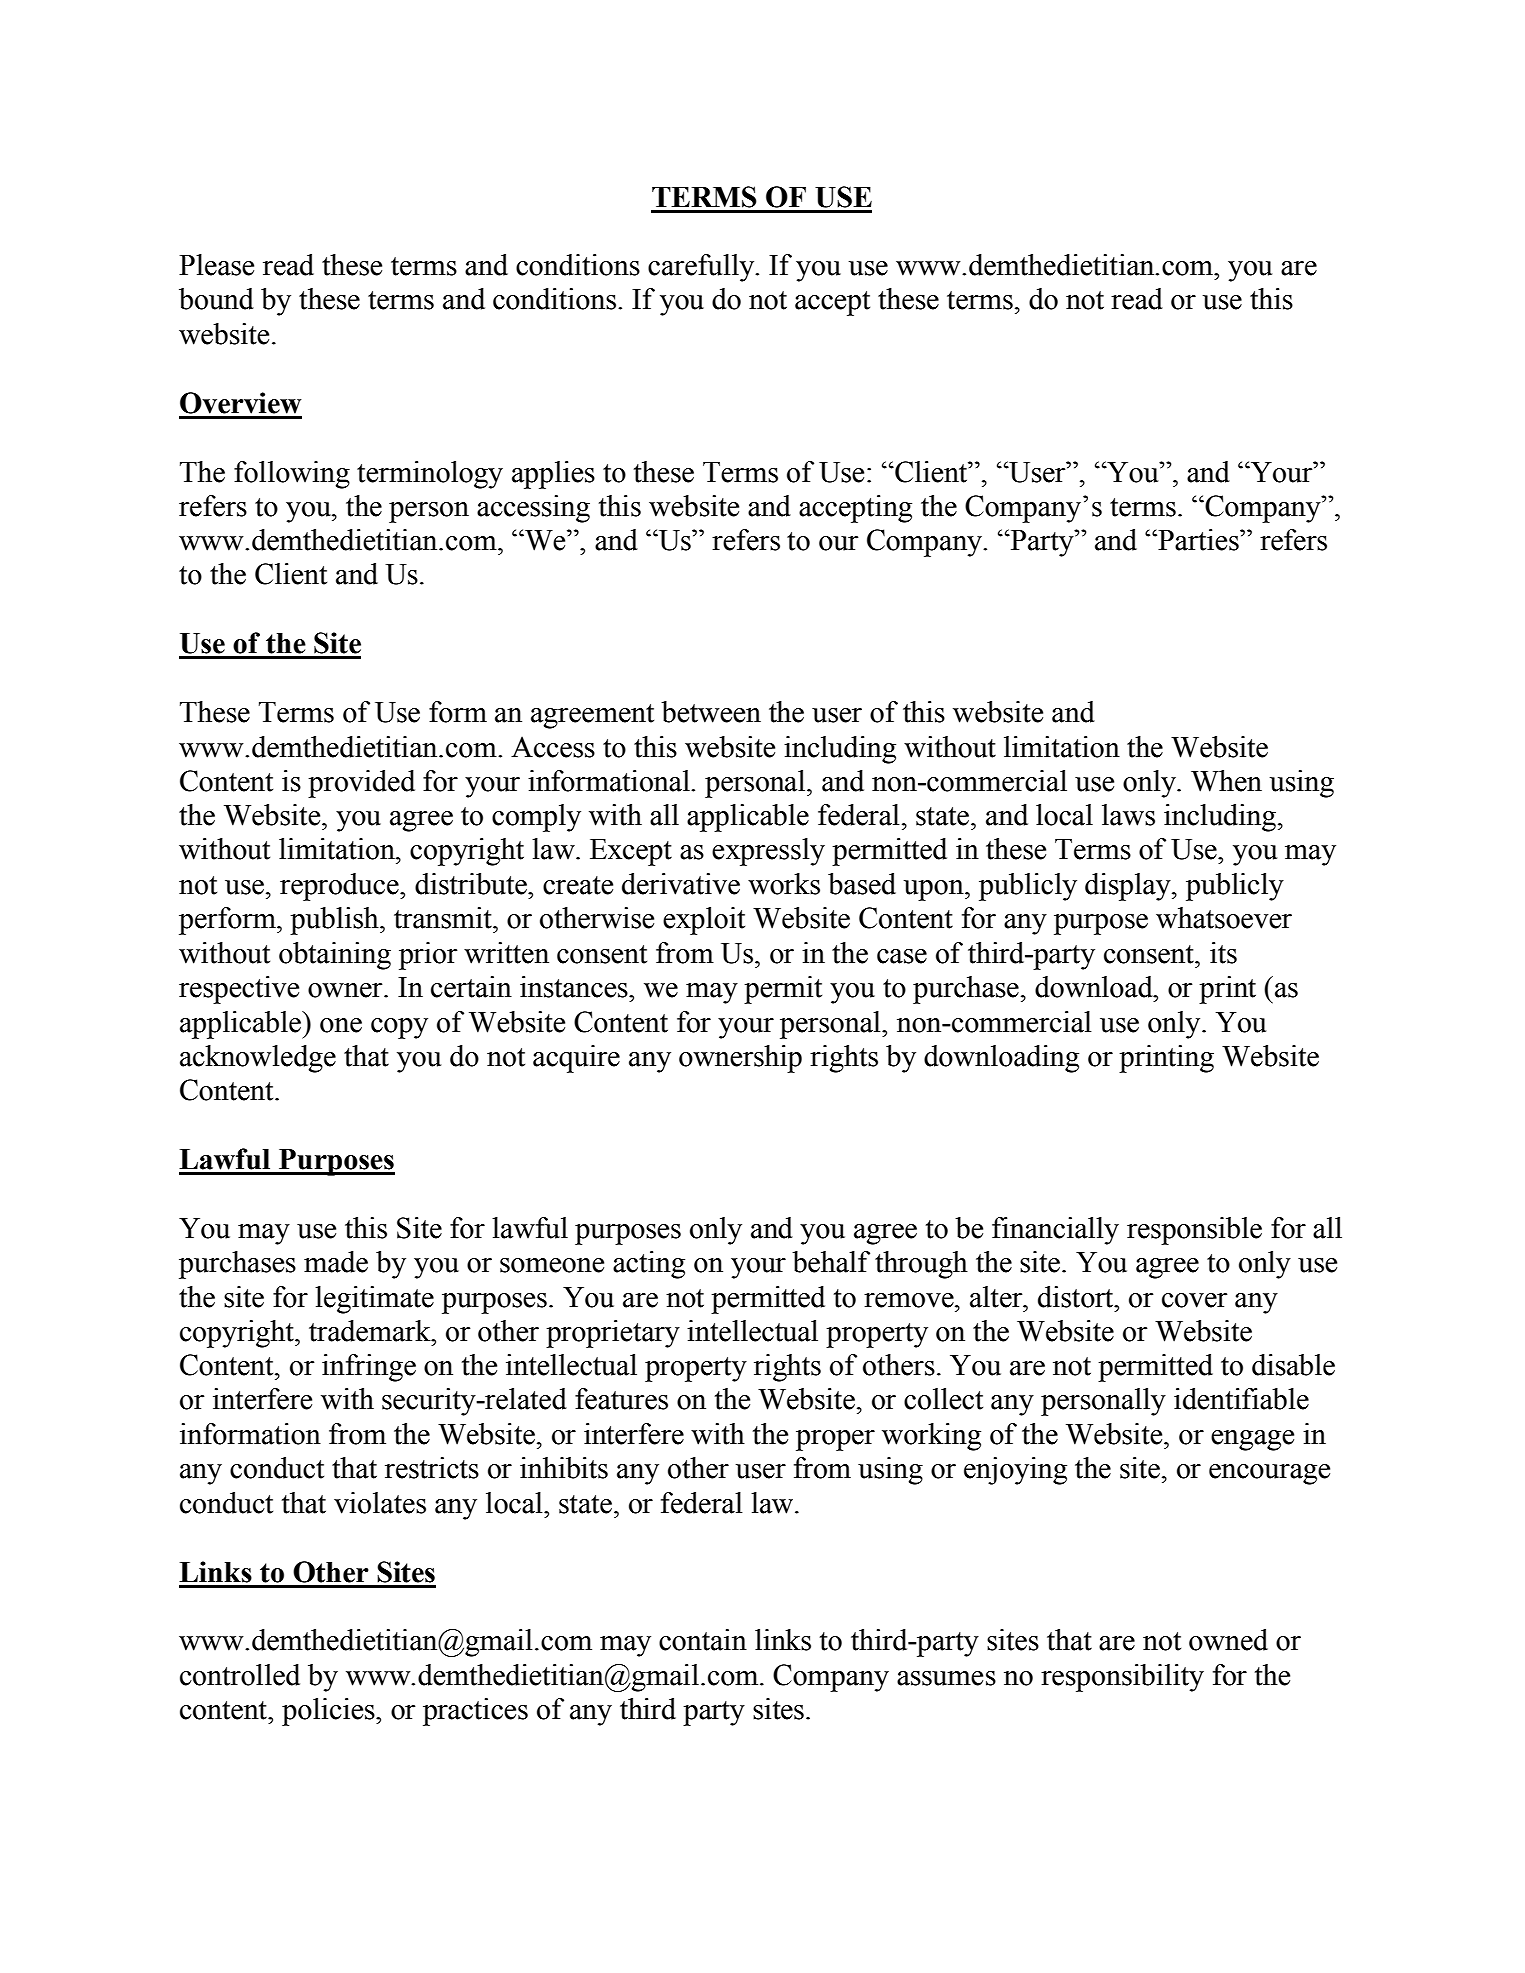  I want to click on behalf, so click(831, 1262).
